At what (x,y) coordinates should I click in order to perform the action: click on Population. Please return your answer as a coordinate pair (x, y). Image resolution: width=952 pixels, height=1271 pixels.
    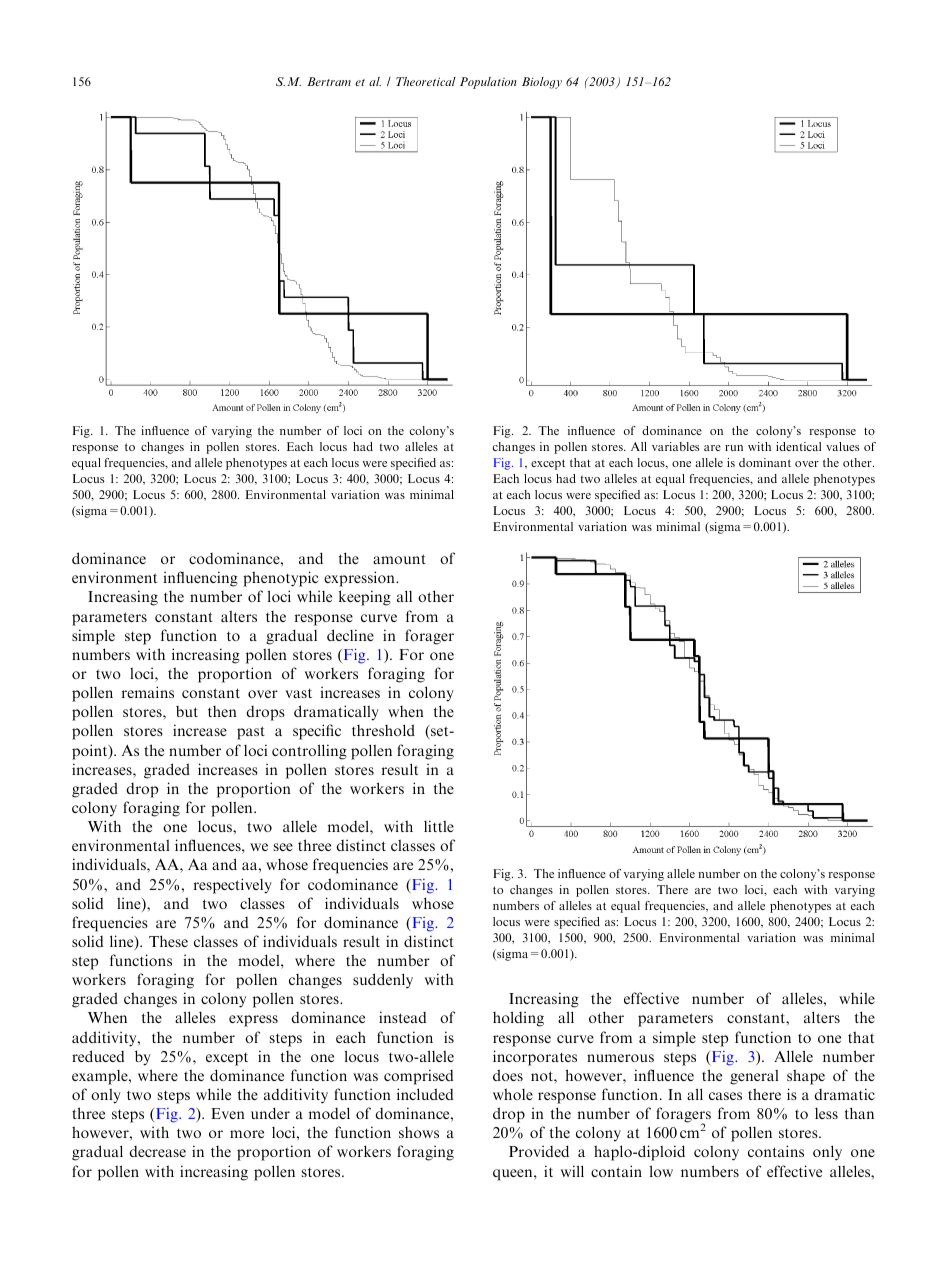
    Looking at the image, I should click on (488, 83).
